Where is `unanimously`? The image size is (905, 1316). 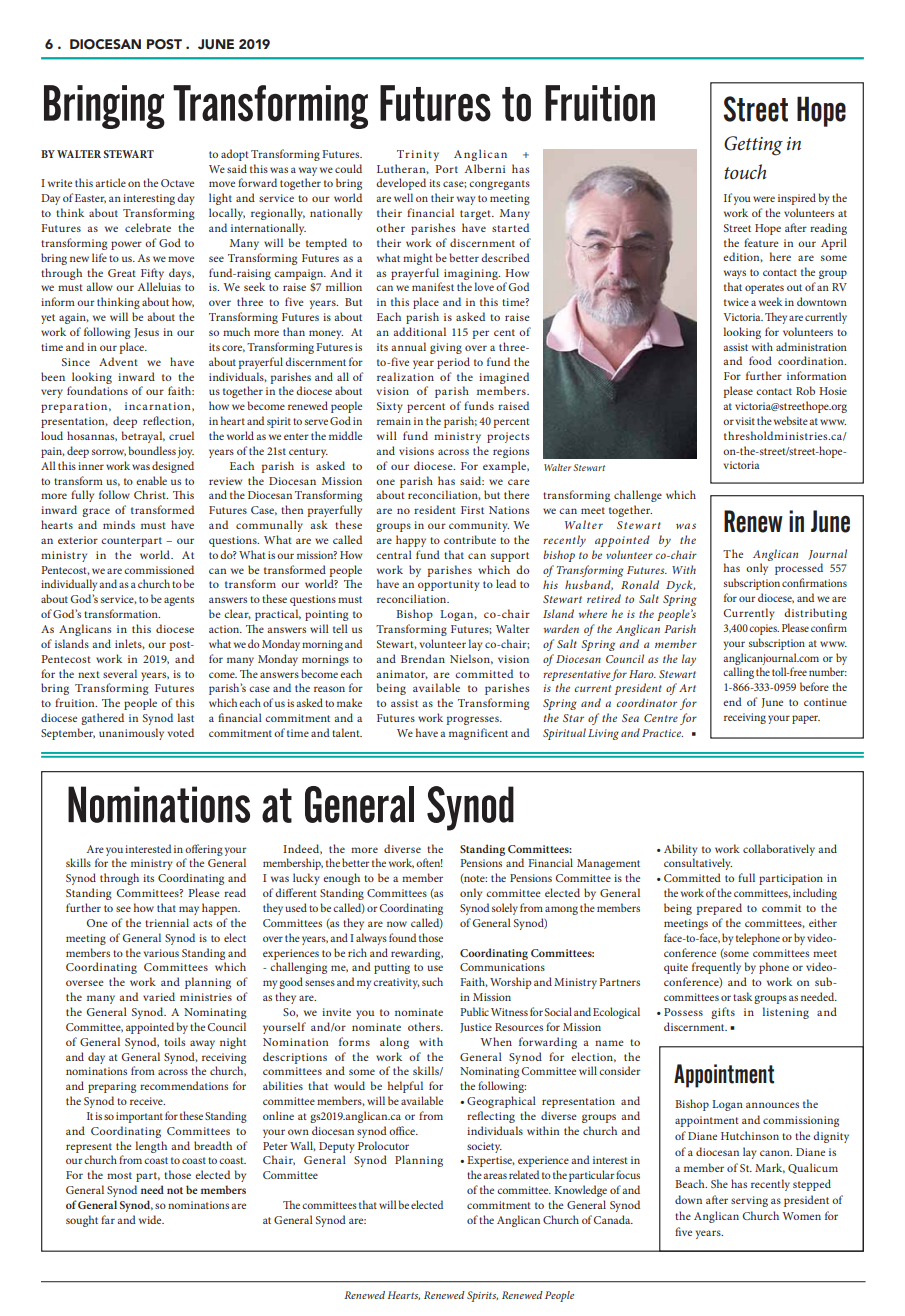
unanimously is located at coordinates (131, 734).
